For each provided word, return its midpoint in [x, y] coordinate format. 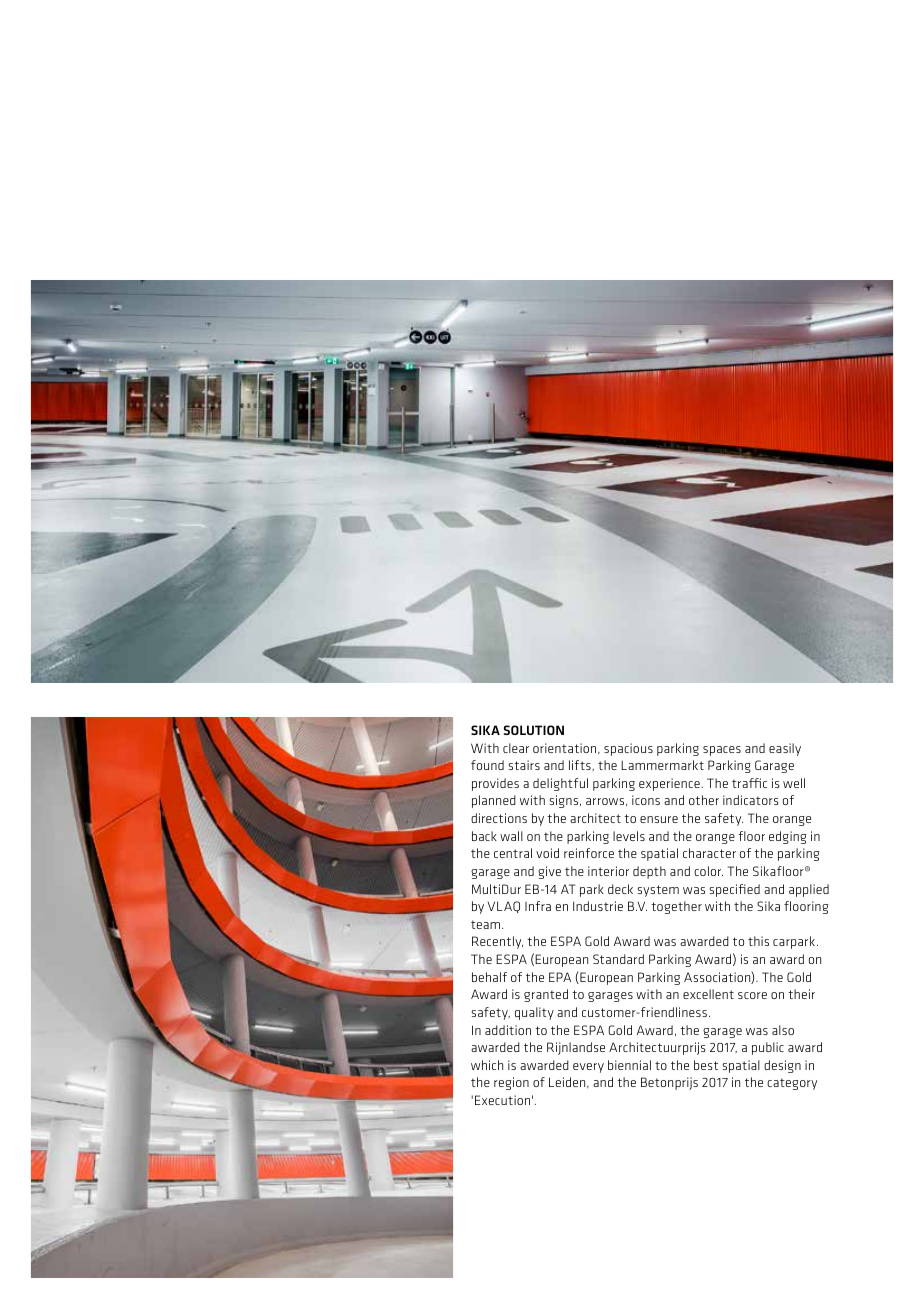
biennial [629, 1065]
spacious [628, 749]
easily [785, 749]
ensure [659, 819]
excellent [708, 994]
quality [534, 1013]
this [758, 941]
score [752, 995]
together [676, 907]
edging [787, 837]
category [792, 1084]
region [511, 1083]
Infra [538, 906]
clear [516, 748]
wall [511, 836]
